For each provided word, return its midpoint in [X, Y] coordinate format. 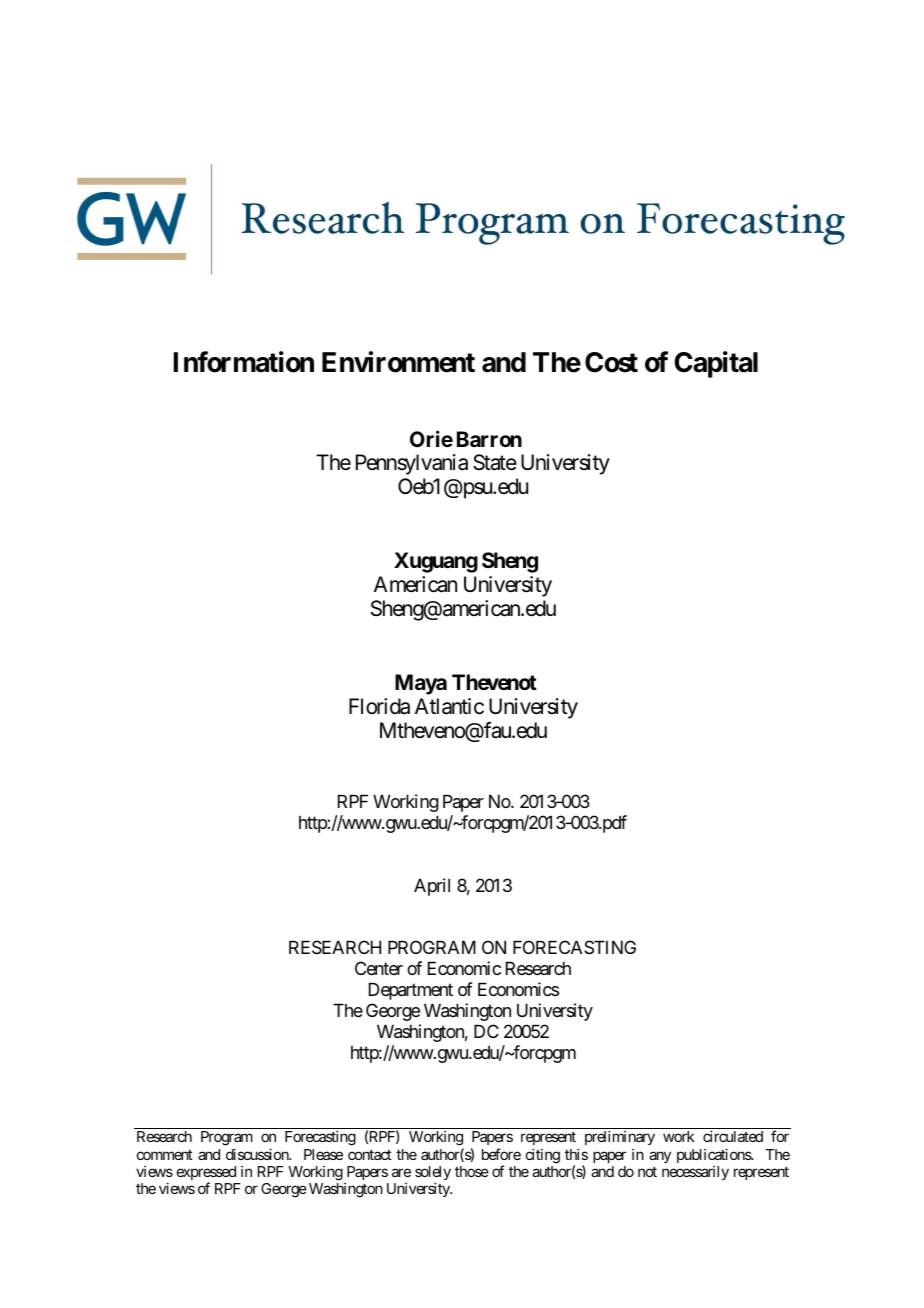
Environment [398, 362]
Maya [421, 684]
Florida [379, 706]
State [495, 462]
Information [243, 362]
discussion [258, 1154]
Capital [716, 364]
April [432, 887]
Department [411, 991]
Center [379, 968]
